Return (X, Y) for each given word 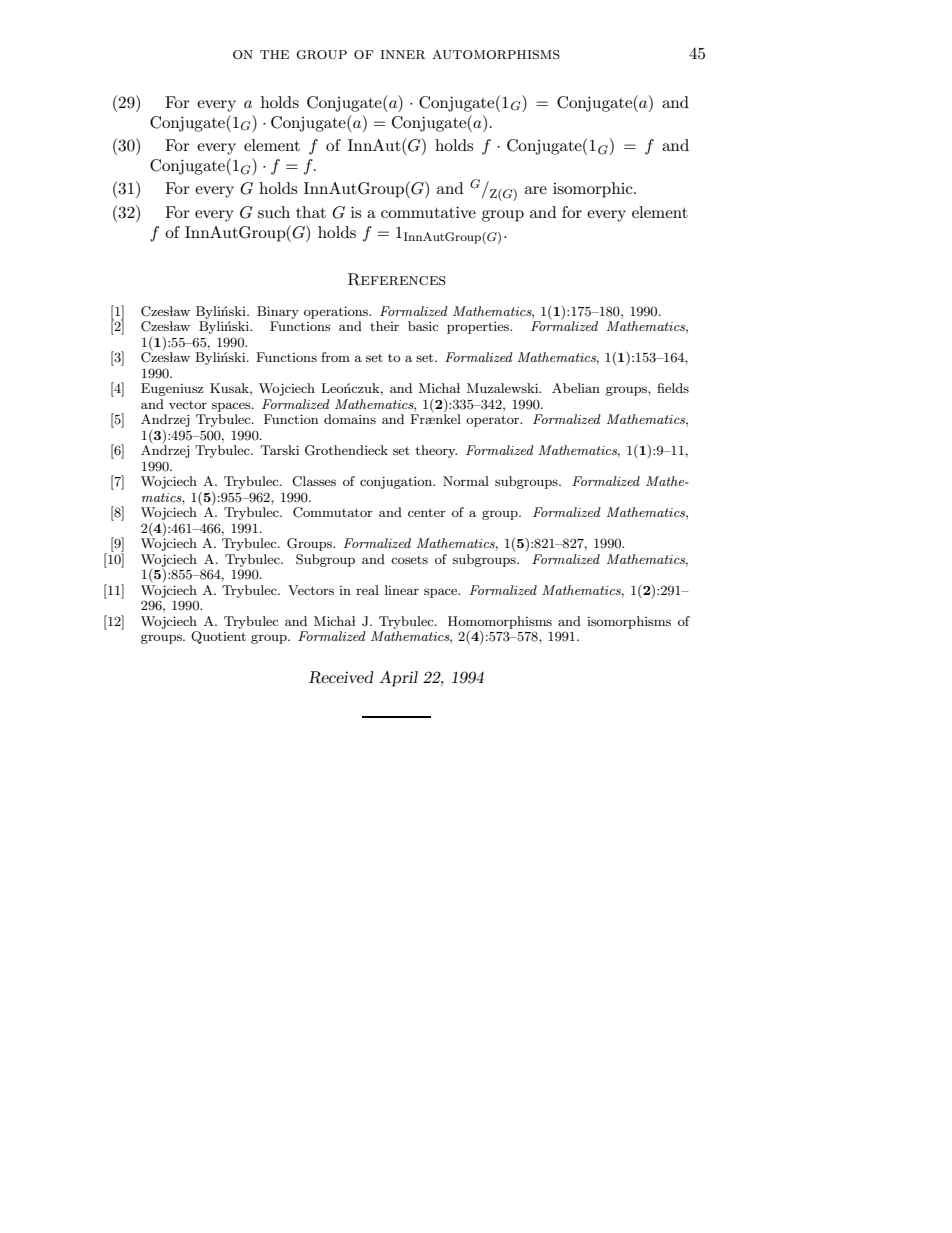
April (398, 679)
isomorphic (594, 190)
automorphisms (496, 55)
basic (423, 326)
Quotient (218, 637)
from (335, 357)
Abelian (576, 388)
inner (403, 54)
